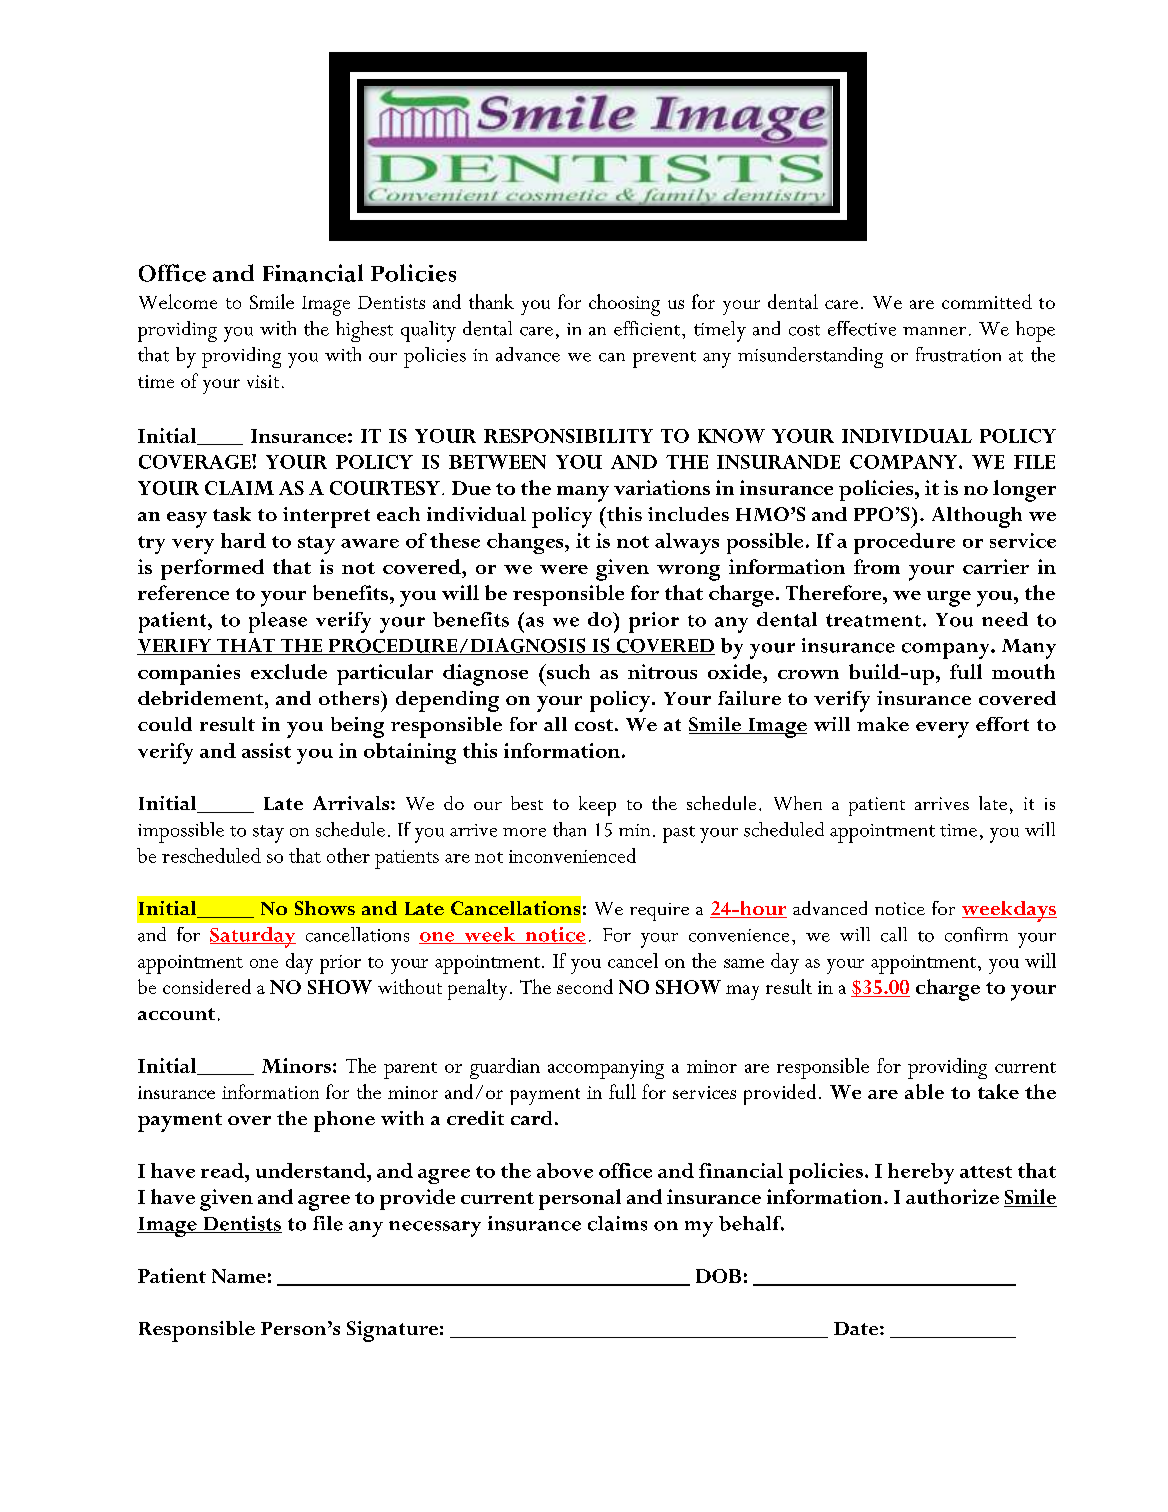 This document has width=1168, height=1512. I want to click on manner, so click(934, 331).
